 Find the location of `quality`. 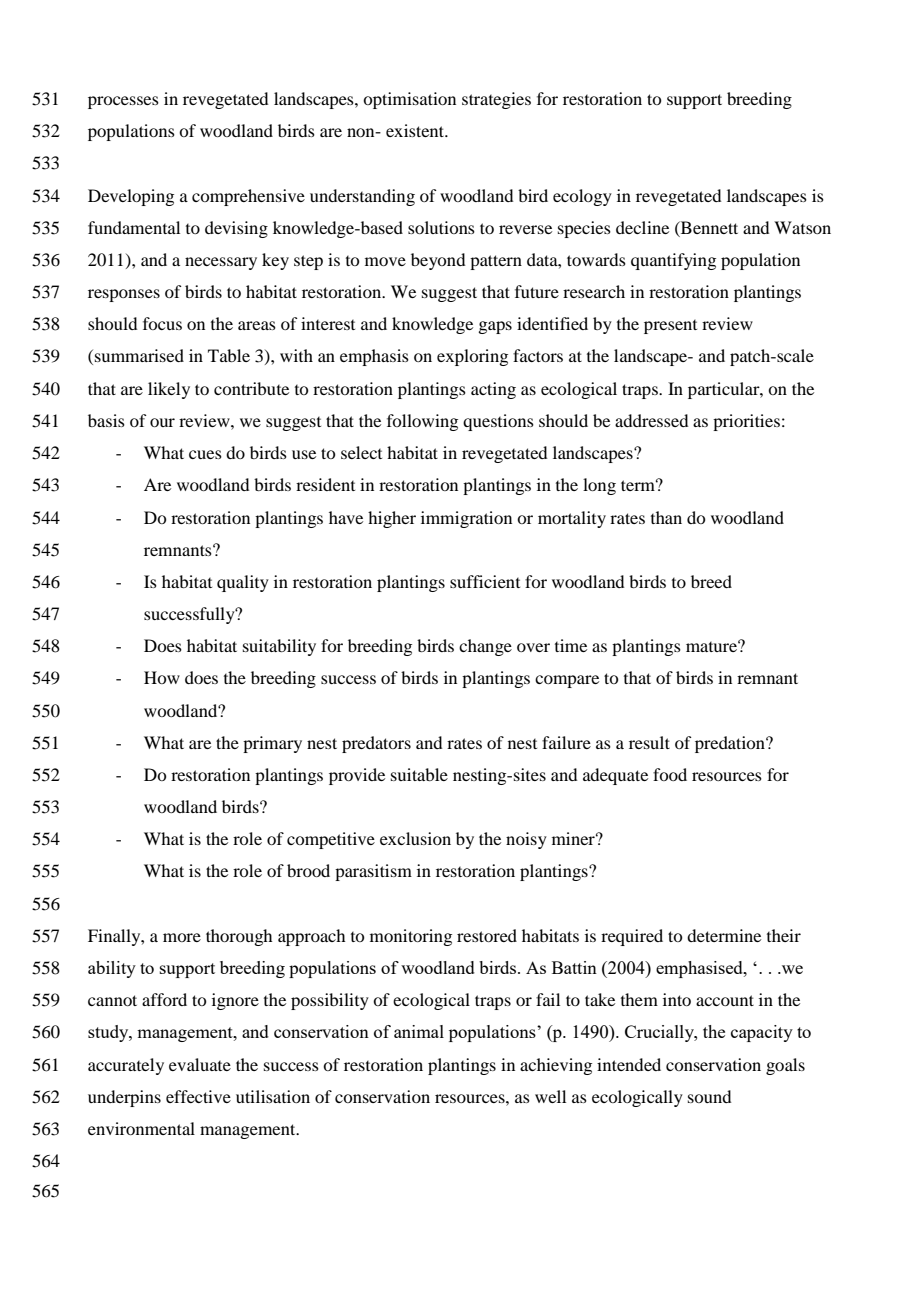

quality is located at coordinates (243, 583).
